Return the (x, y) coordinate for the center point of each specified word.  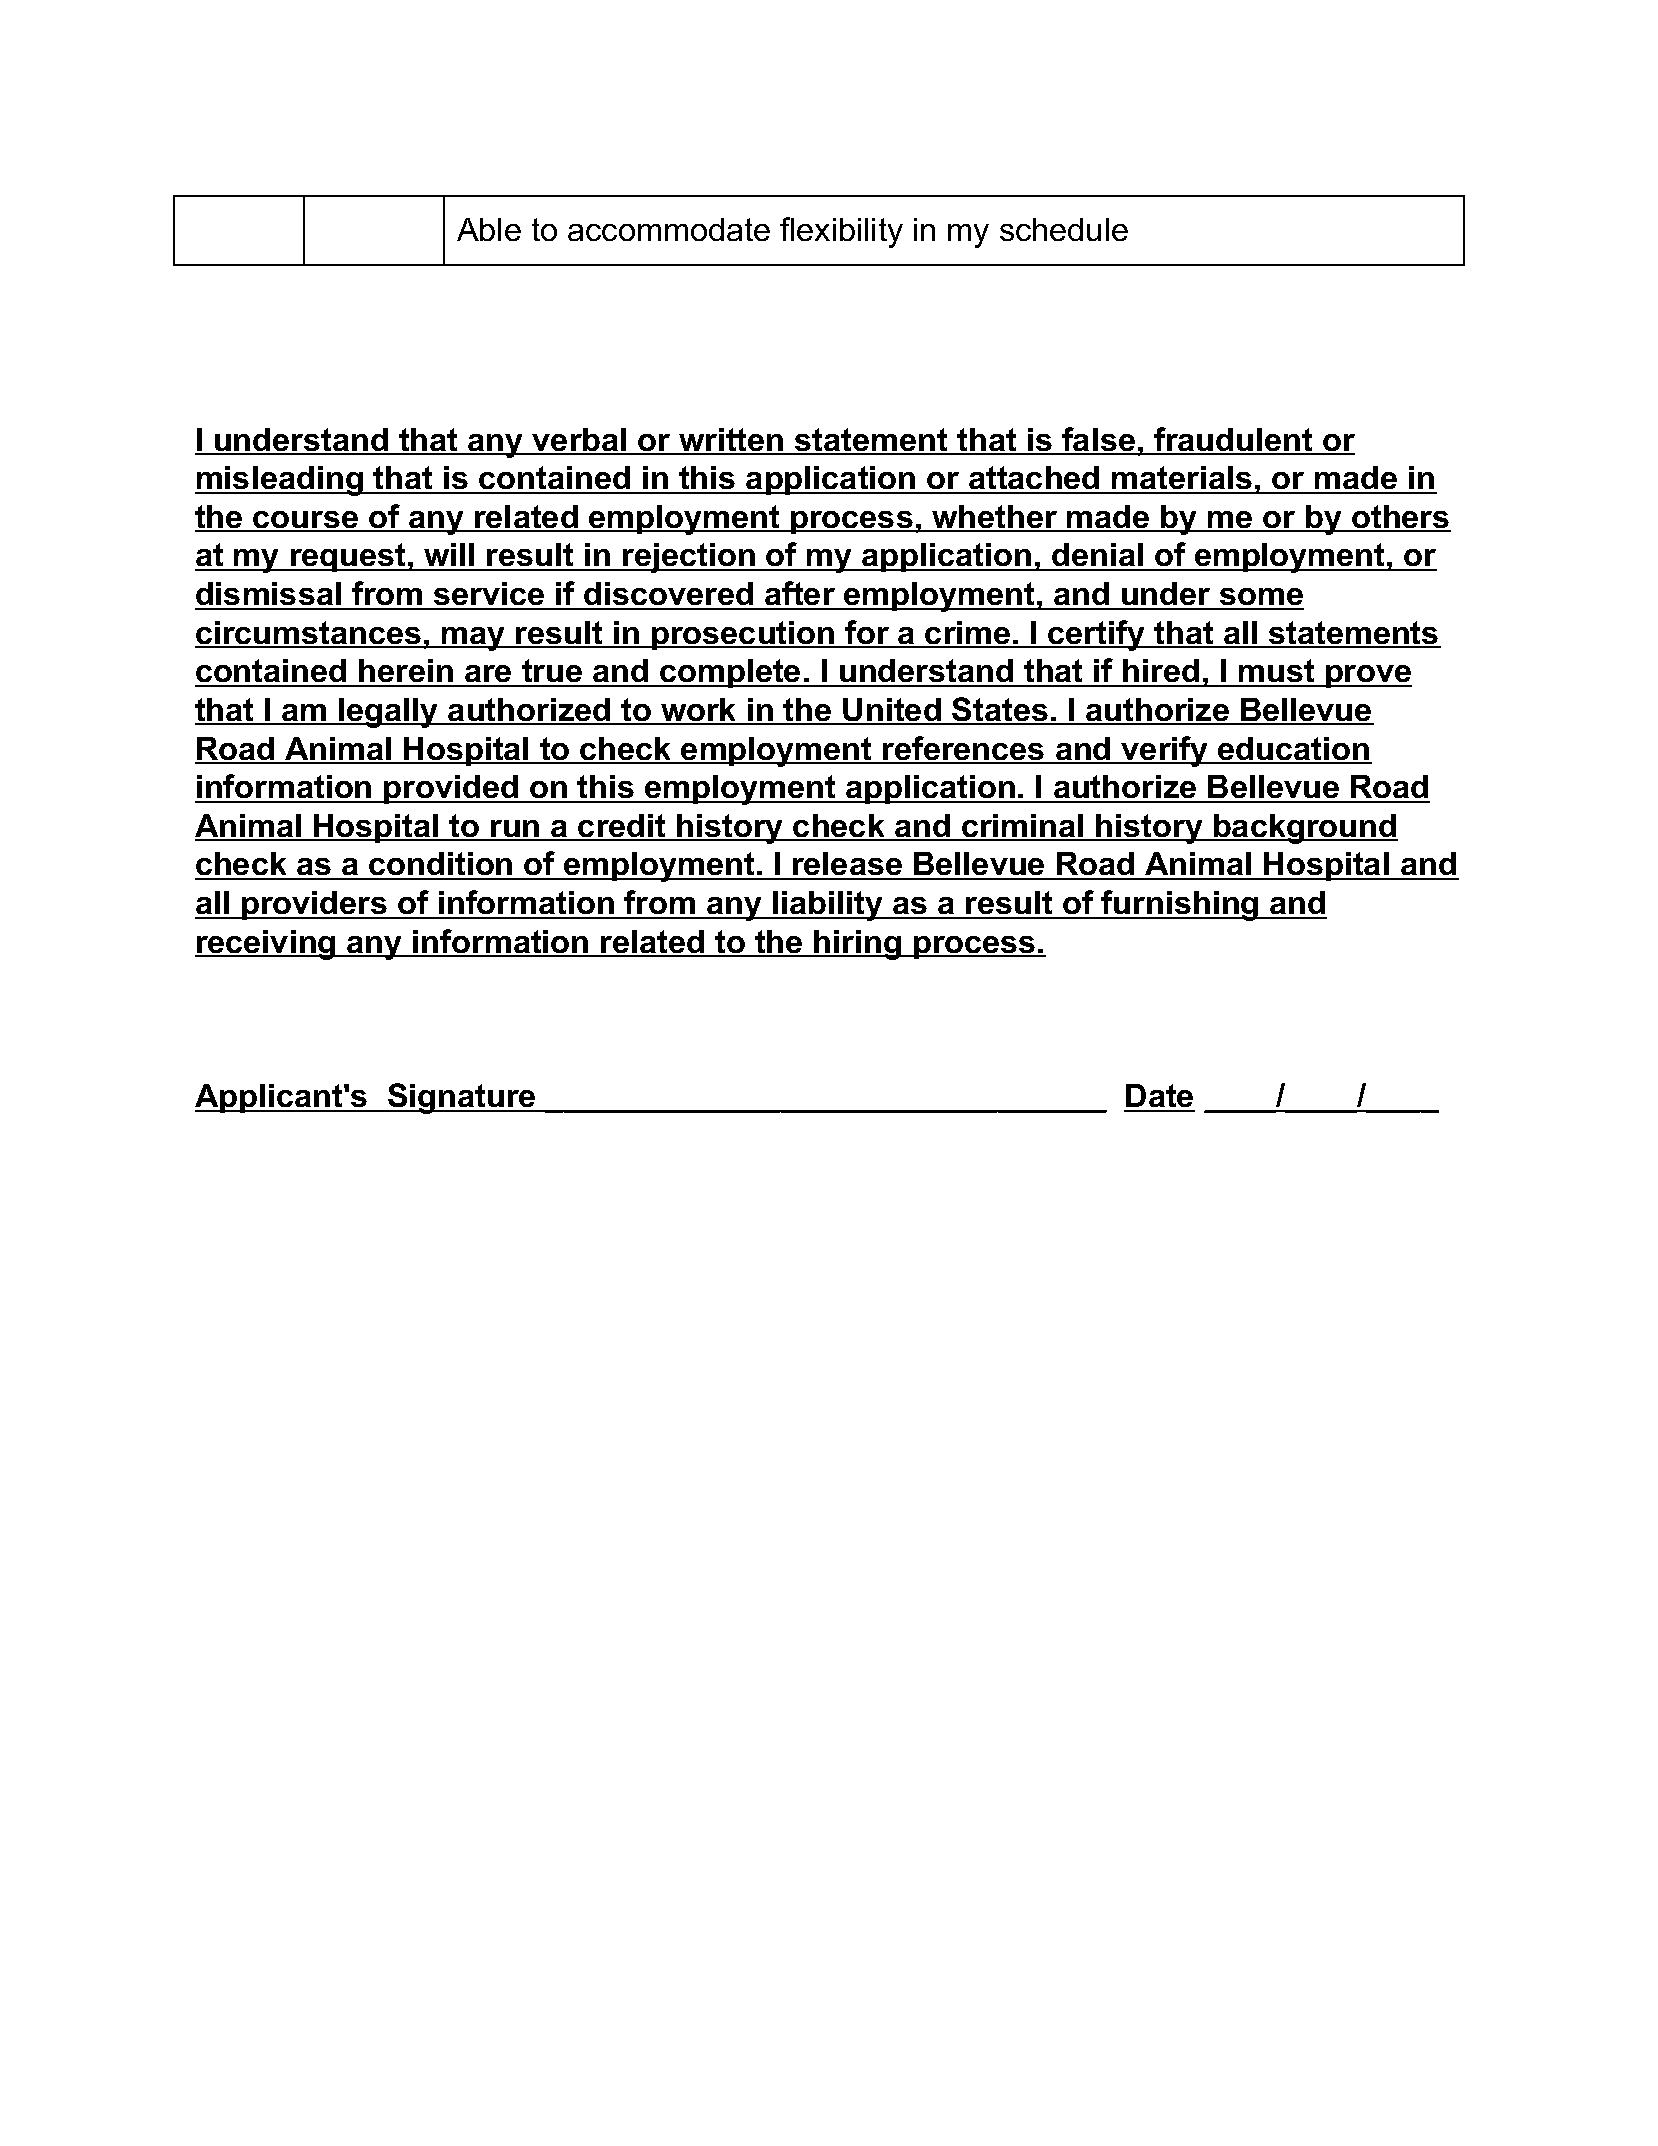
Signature (462, 1098)
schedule (1064, 229)
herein (406, 672)
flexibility (841, 232)
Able (489, 229)
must (1276, 672)
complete (730, 673)
